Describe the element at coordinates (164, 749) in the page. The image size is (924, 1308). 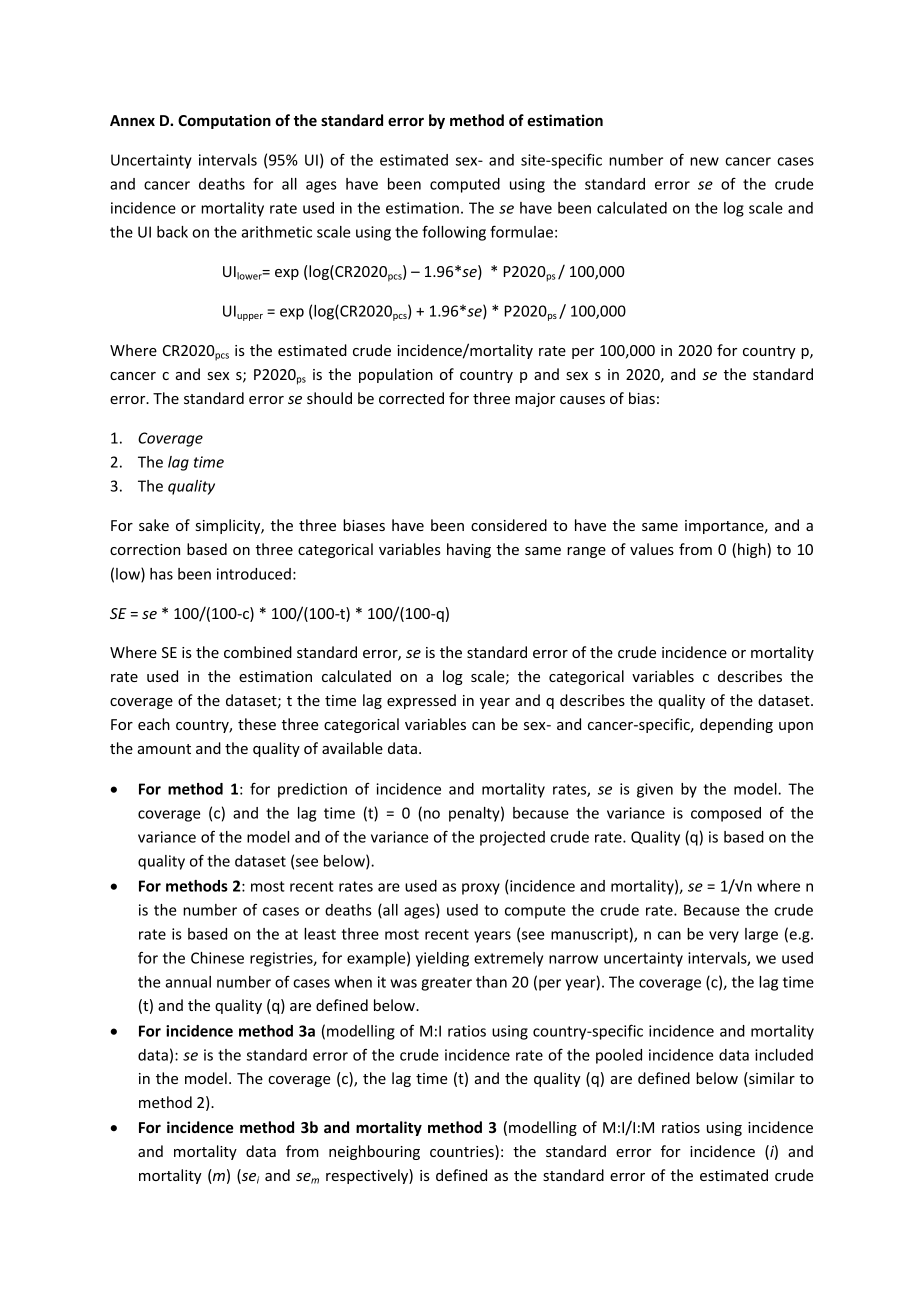
I see `amount` at that location.
